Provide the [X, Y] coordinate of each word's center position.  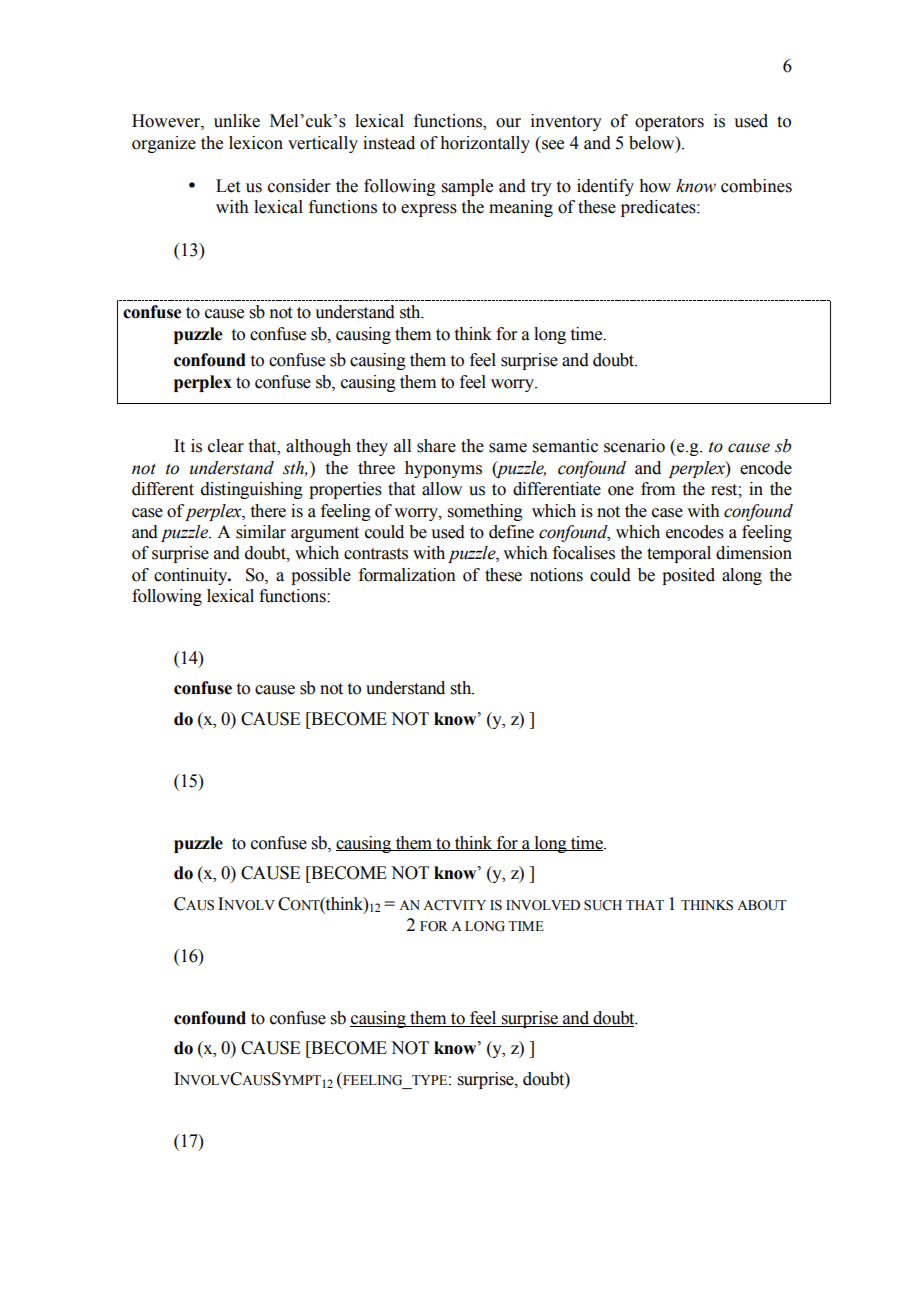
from [658, 489]
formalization [407, 575]
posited [688, 576]
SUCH [603, 905]
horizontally [485, 144]
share [436, 446]
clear [226, 446]
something [485, 512]
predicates [659, 208]
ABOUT [762, 905]
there [268, 511]
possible [321, 576]
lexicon [256, 143]
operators [669, 123]
